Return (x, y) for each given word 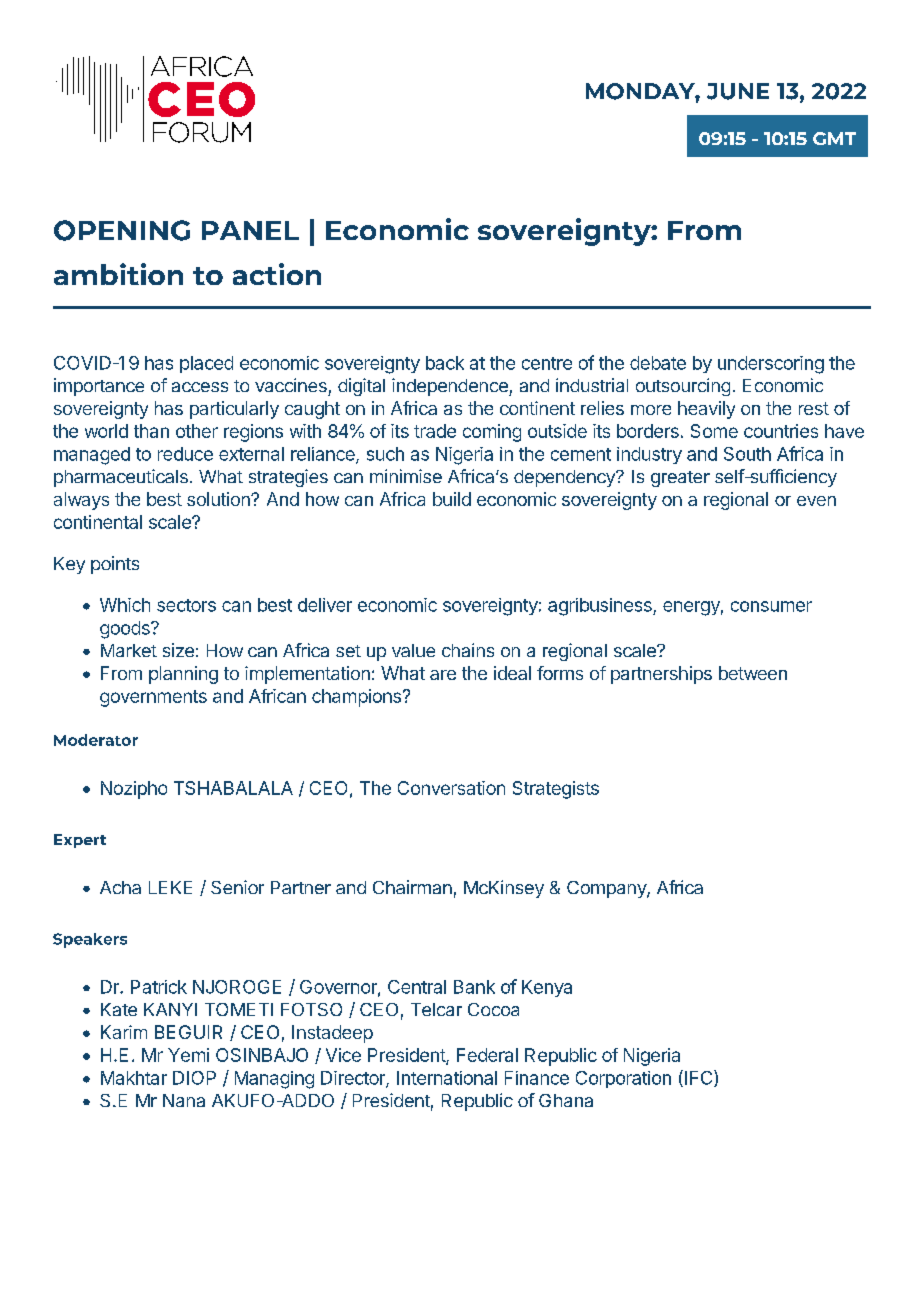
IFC (698, 1078)
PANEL (250, 230)
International (447, 1078)
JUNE (738, 91)
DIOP (194, 1078)
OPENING (122, 230)
